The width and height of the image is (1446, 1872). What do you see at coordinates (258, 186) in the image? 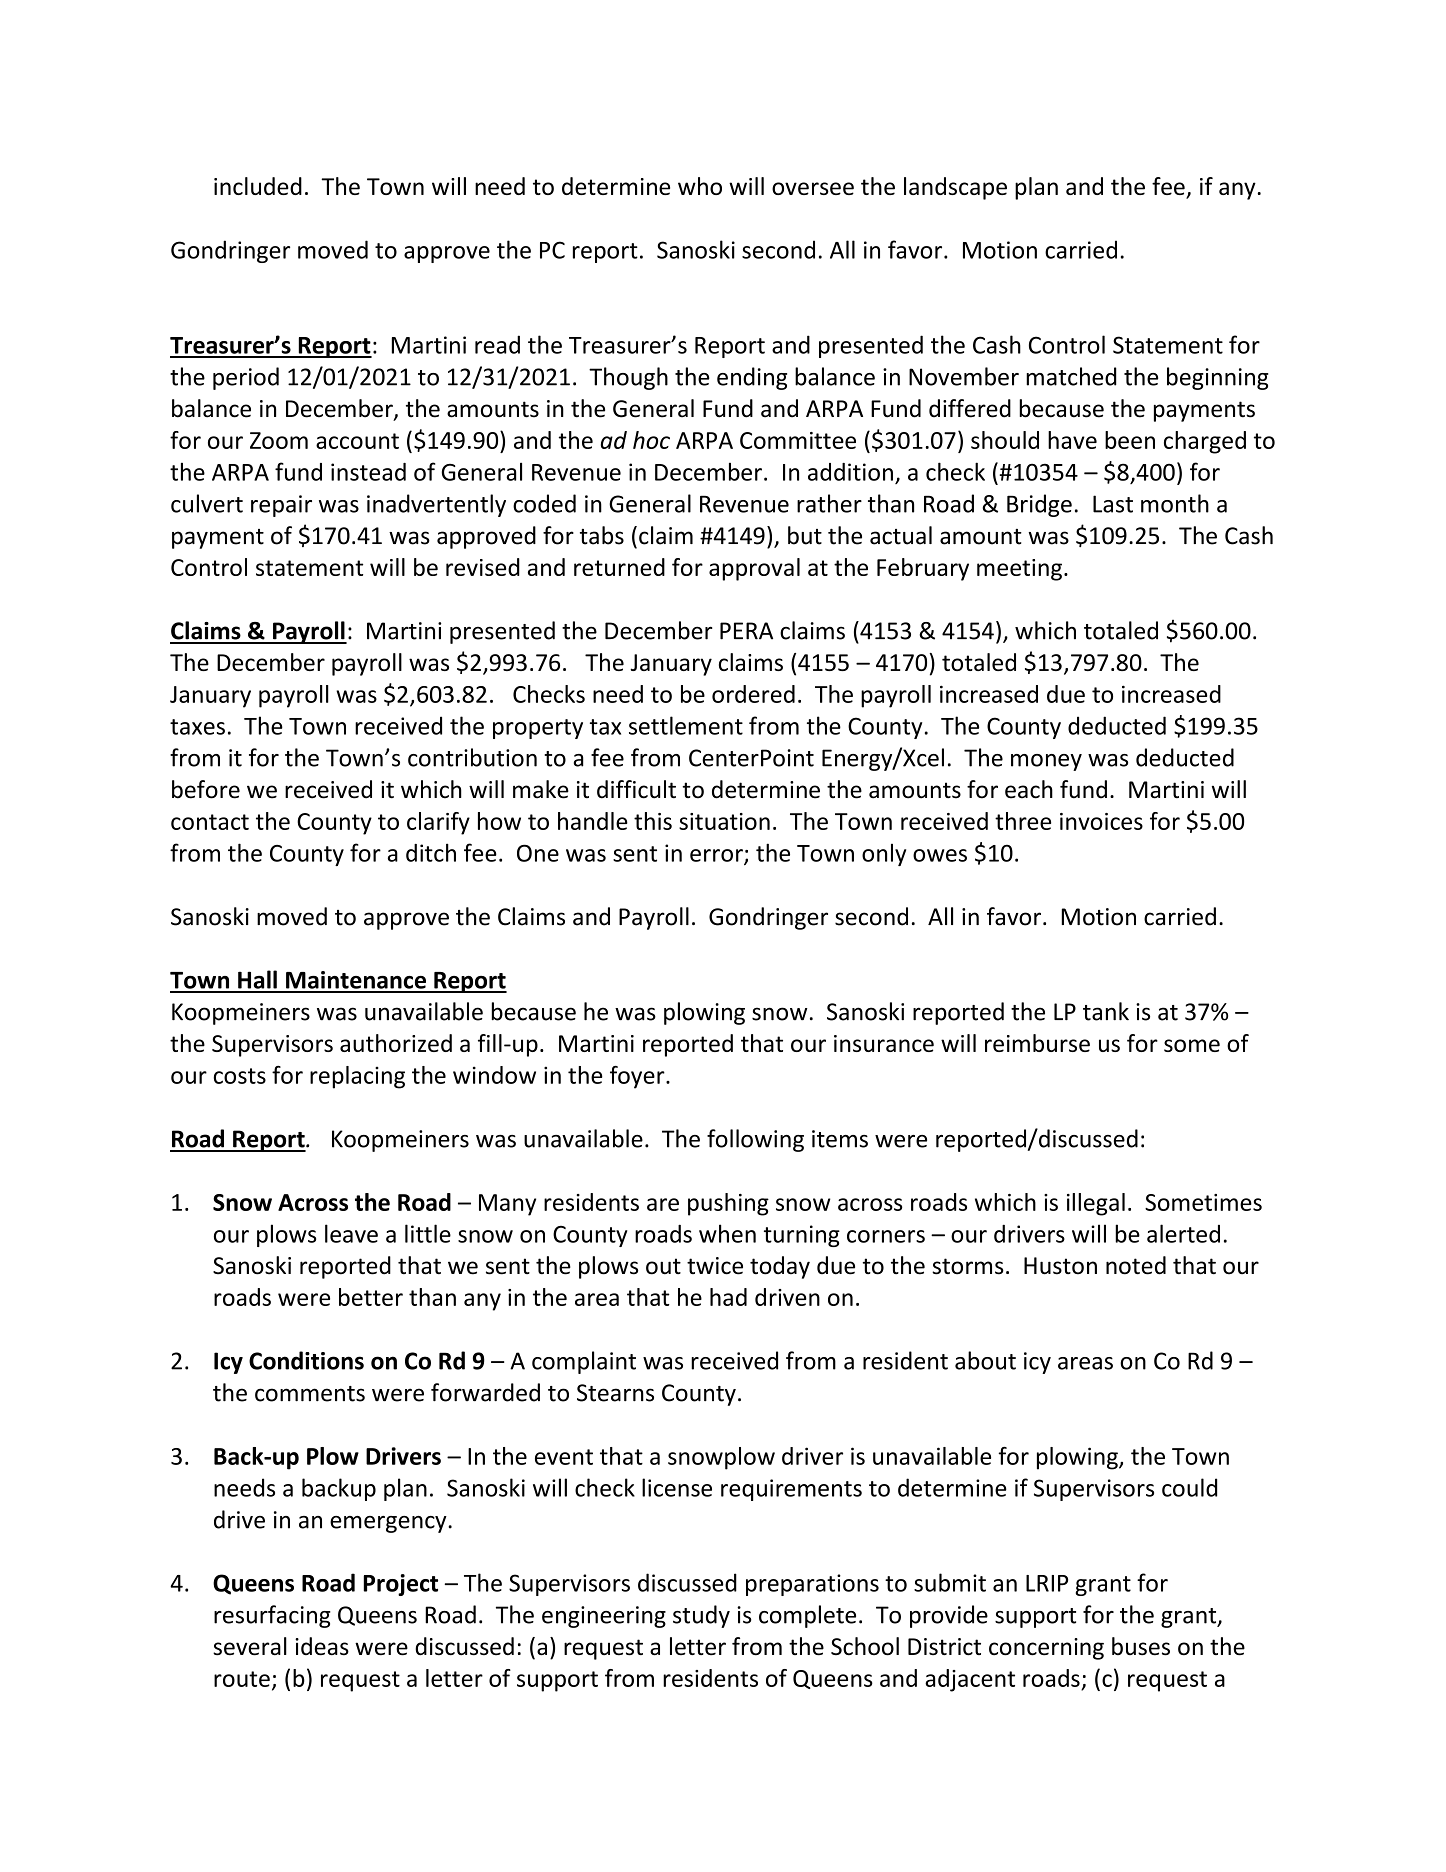
I see `included` at bounding box center [258, 186].
